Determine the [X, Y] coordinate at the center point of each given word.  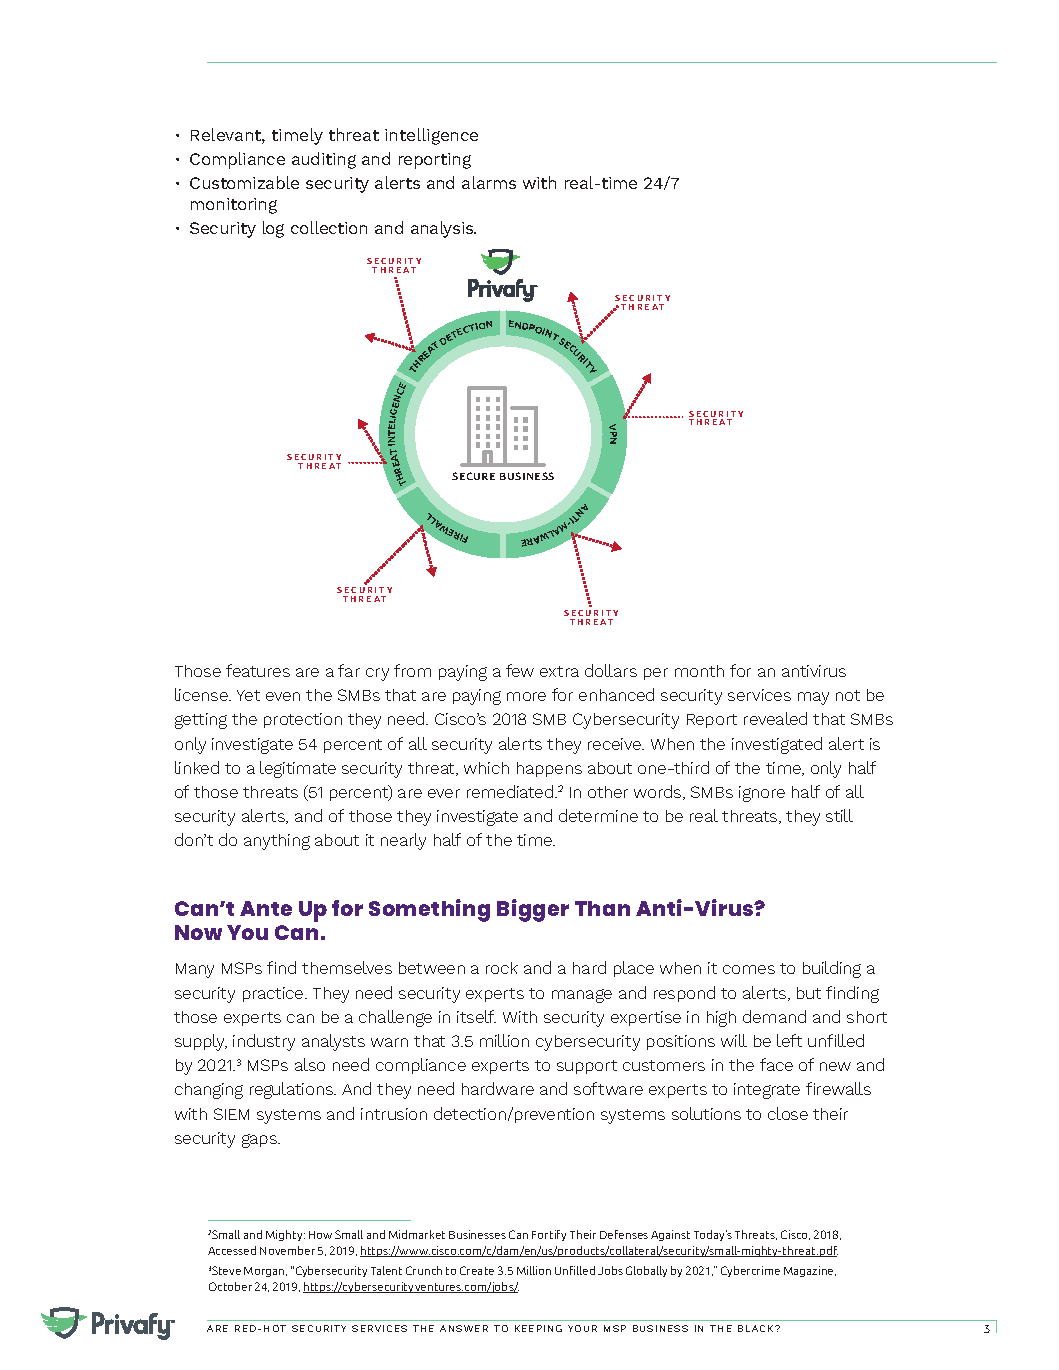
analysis [443, 229]
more [526, 696]
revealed [775, 718]
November [287, 1250]
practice [274, 994]
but [809, 993]
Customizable [244, 182]
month [699, 671]
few [520, 670]
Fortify [549, 1235]
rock [502, 968]
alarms [489, 182]
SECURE [473, 476]
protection [303, 720]
